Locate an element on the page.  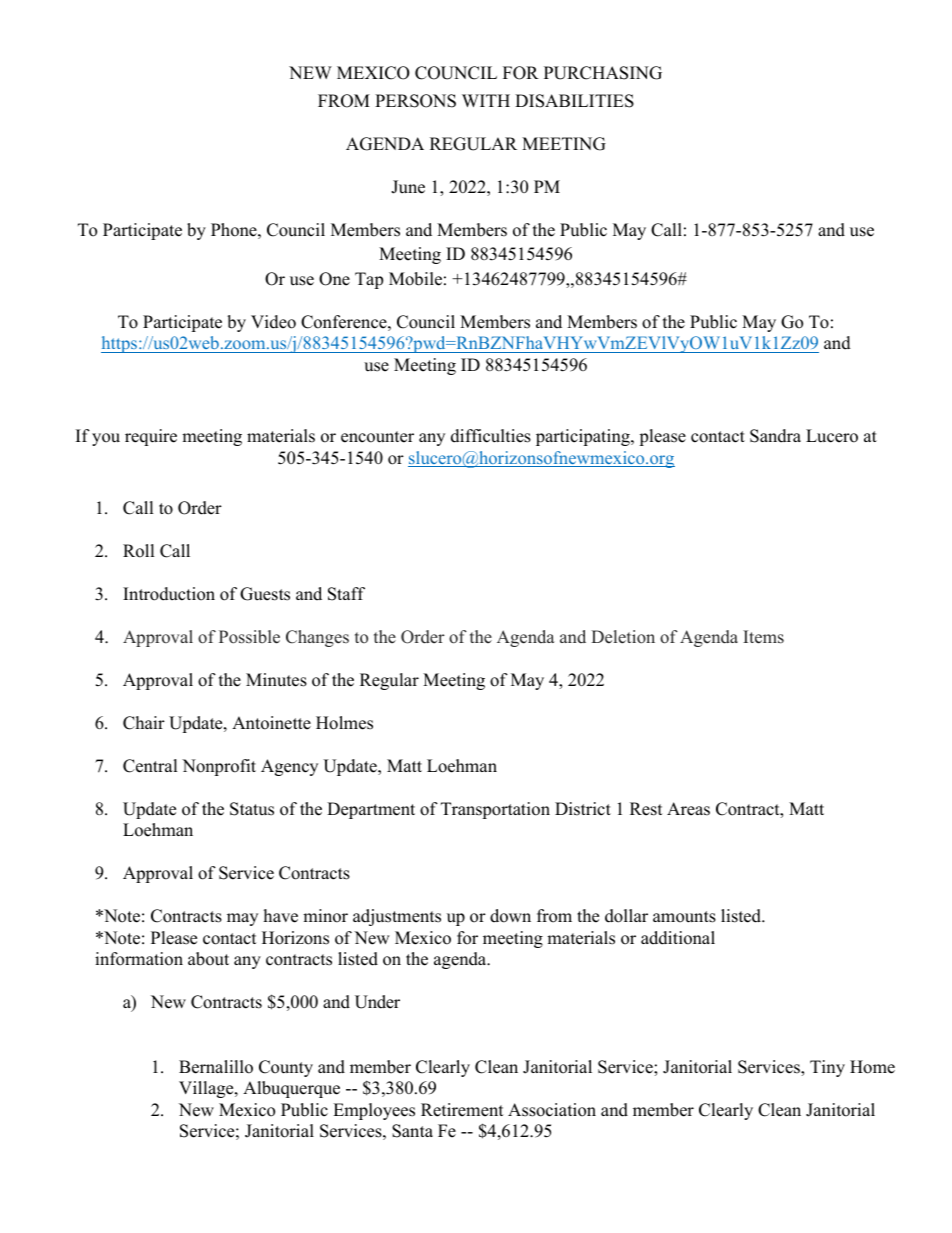
Deletion is located at coordinates (623, 637).
